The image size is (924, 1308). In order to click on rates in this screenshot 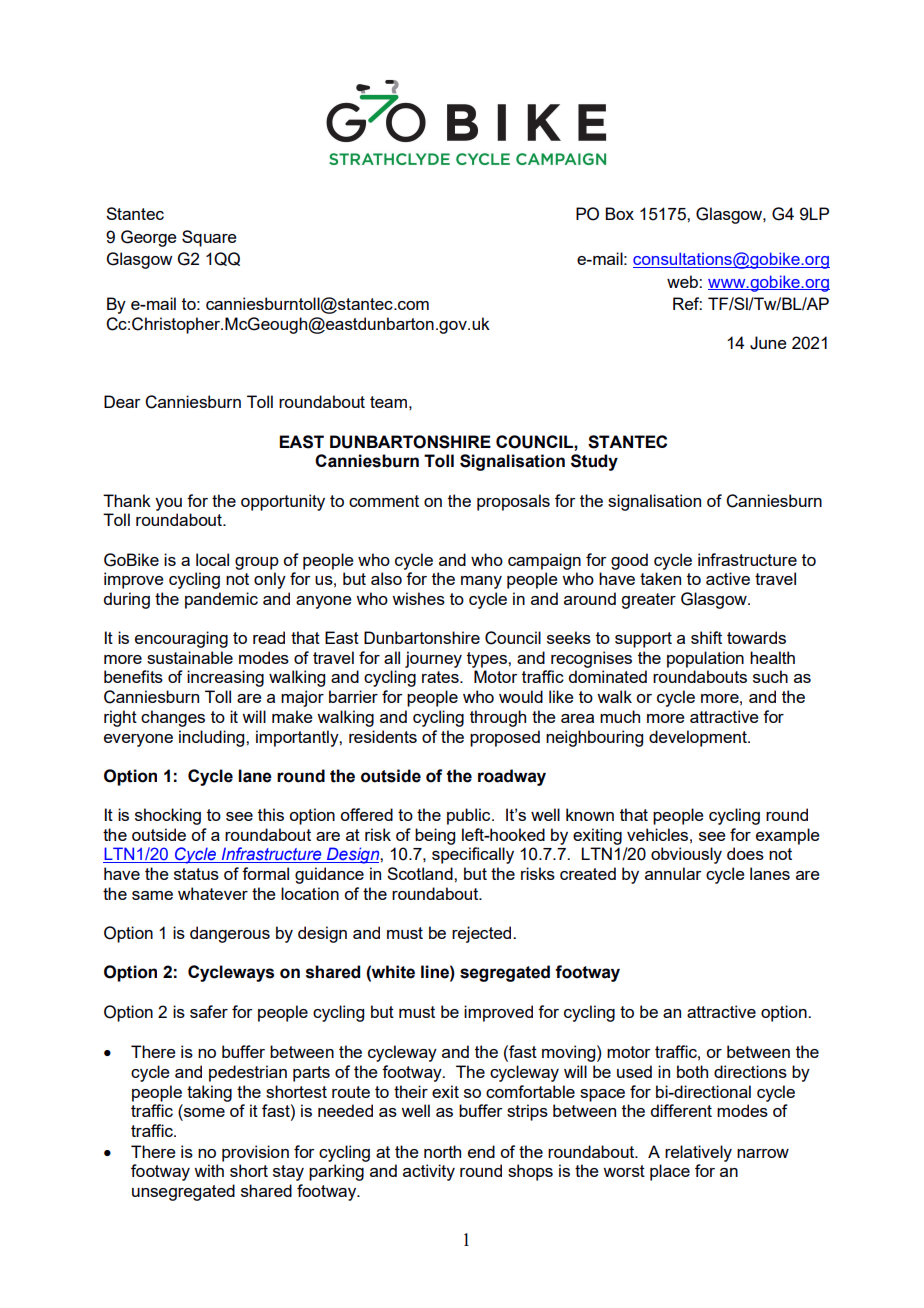, I will do `click(441, 677)`.
